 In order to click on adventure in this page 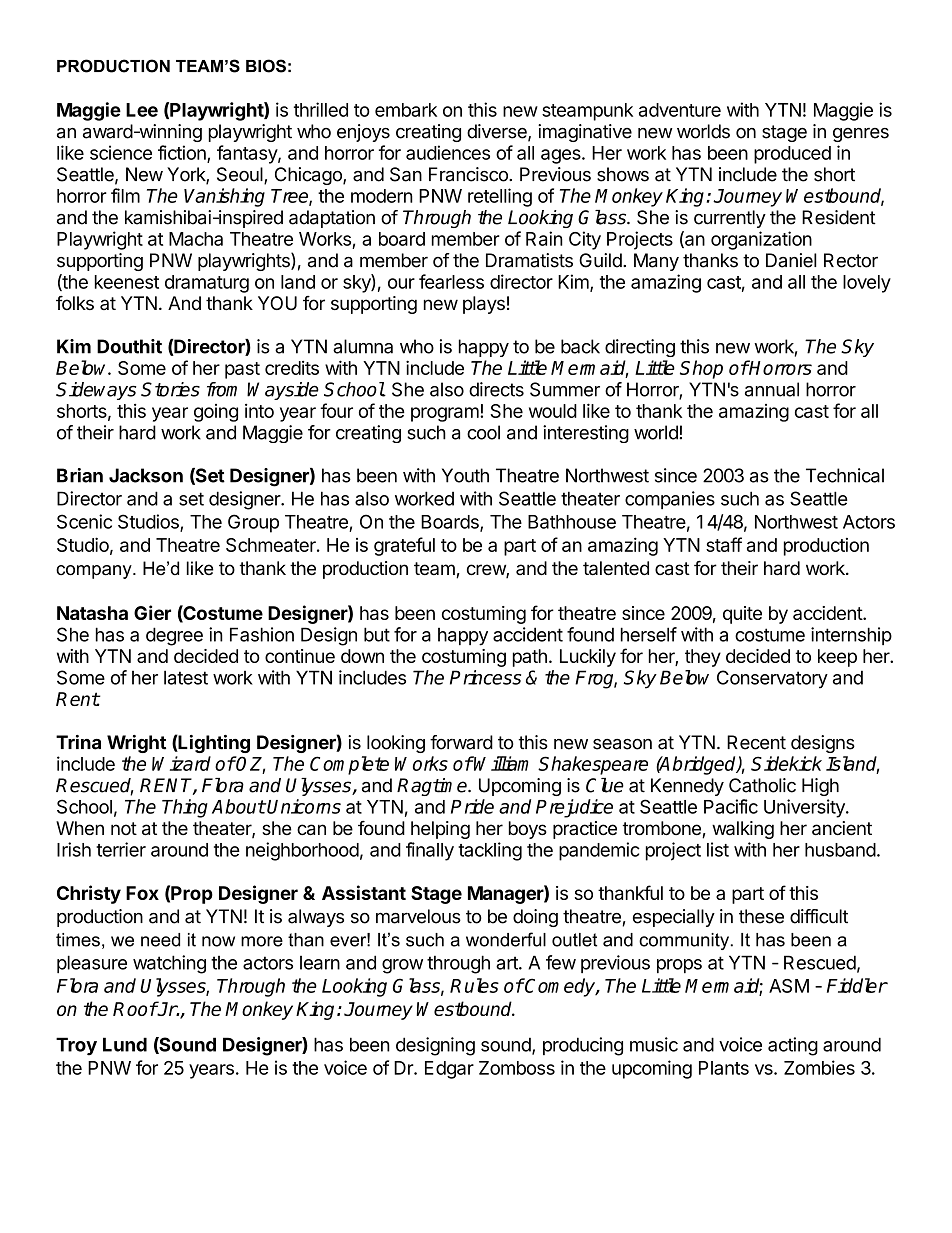, I will do `click(680, 110)`.
